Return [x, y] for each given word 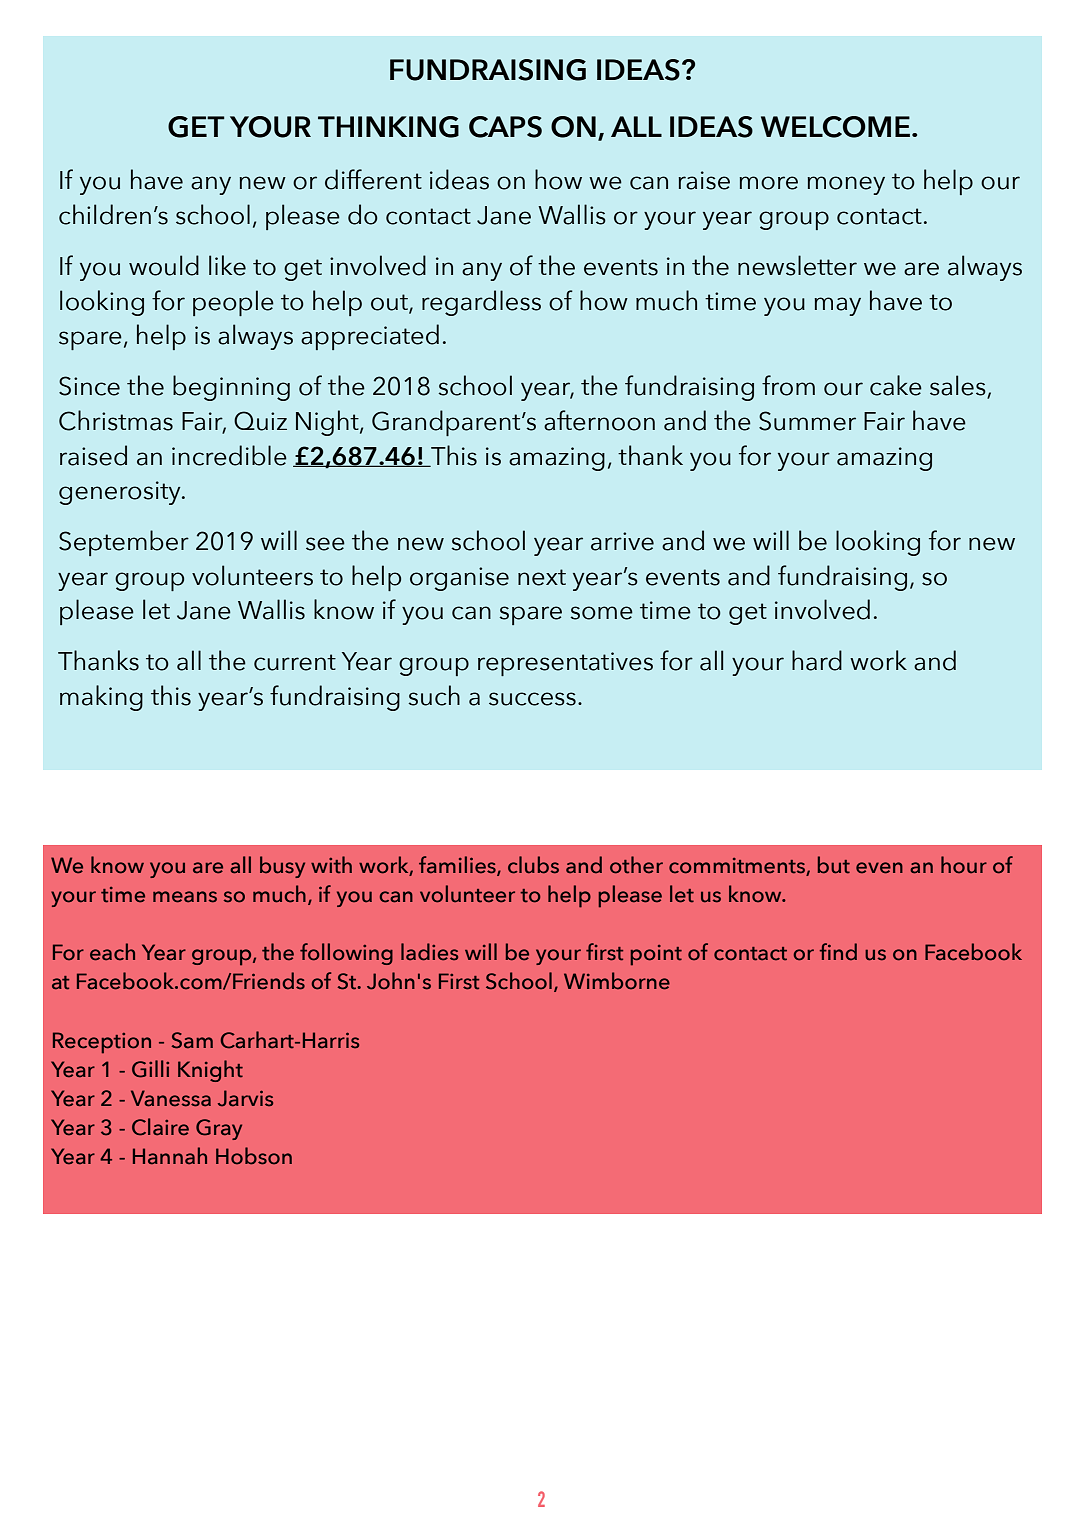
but [834, 865]
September [124, 543]
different [373, 179]
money [846, 185]
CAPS [505, 127]
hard [817, 660]
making [101, 698]
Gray [219, 1129]
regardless [481, 303]
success [532, 699]
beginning [231, 388]
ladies [429, 952]
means [185, 897]
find [838, 952]
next [542, 577]
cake [896, 385]
